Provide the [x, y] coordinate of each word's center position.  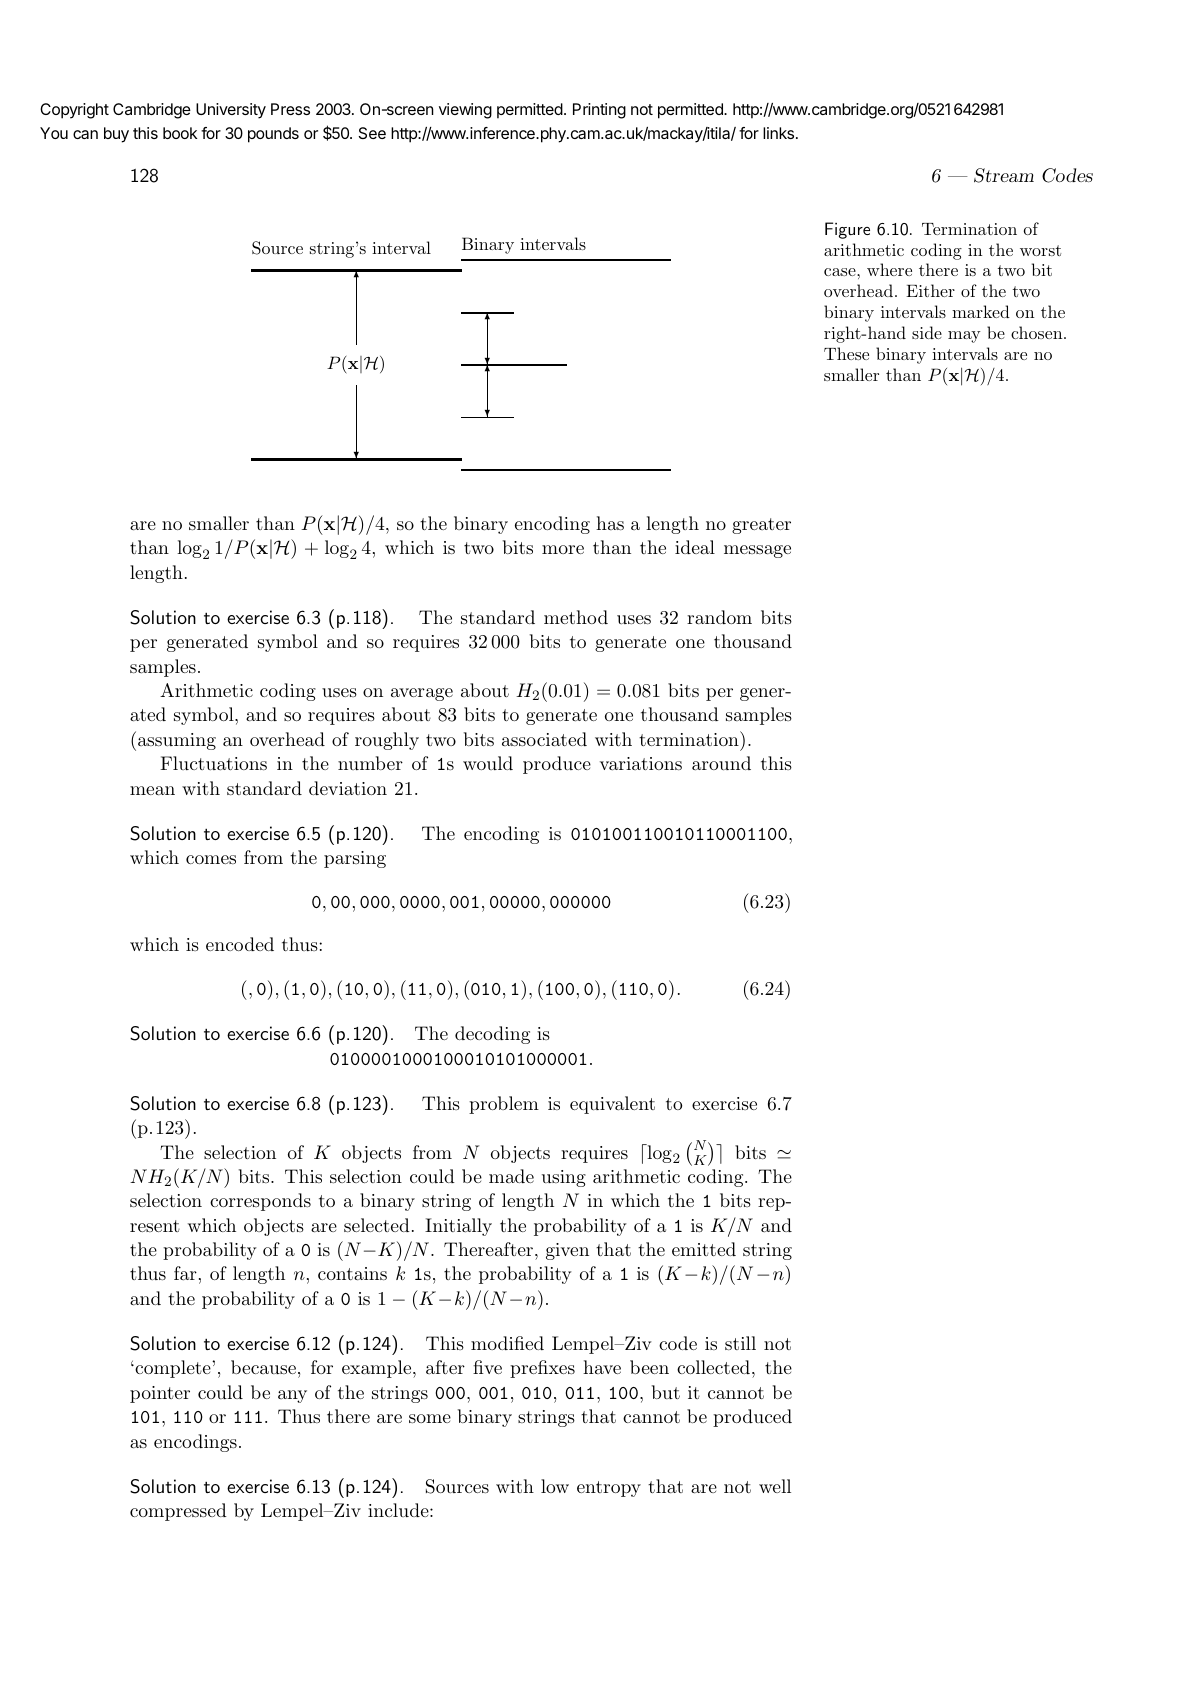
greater [761, 526]
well [775, 1486]
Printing [599, 111]
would [488, 763]
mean [152, 790]
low [555, 1486]
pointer [160, 1394]
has [610, 523]
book [180, 133]
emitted [704, 1249]
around [721, 763]
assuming [177, 741]
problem [504, 1105]
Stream [1004, 175]
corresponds [260, 1202]
